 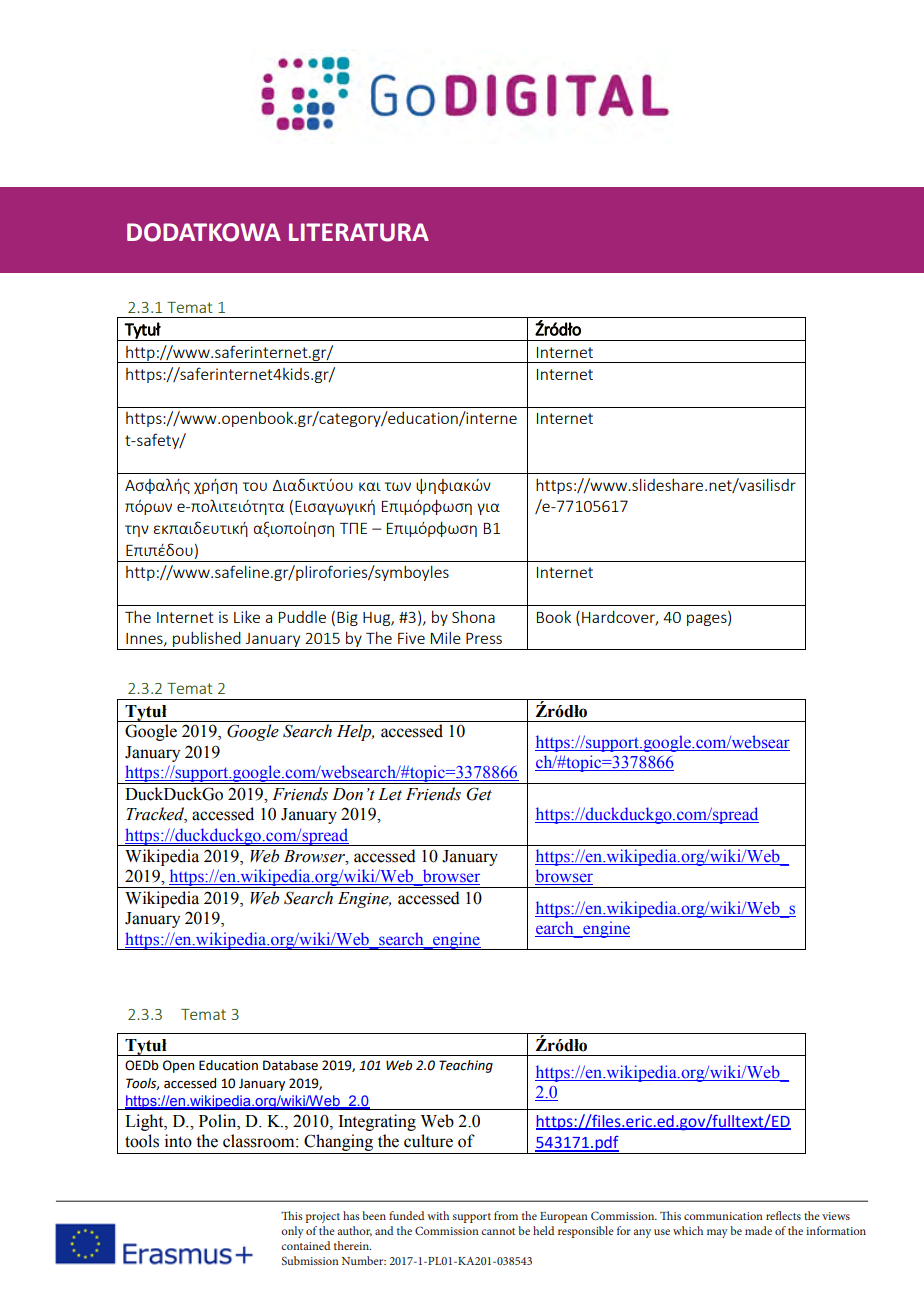 What do you see at coordinates (484, 638) in the screenshot?
I see `Press` at bounding box center [484, 638].
